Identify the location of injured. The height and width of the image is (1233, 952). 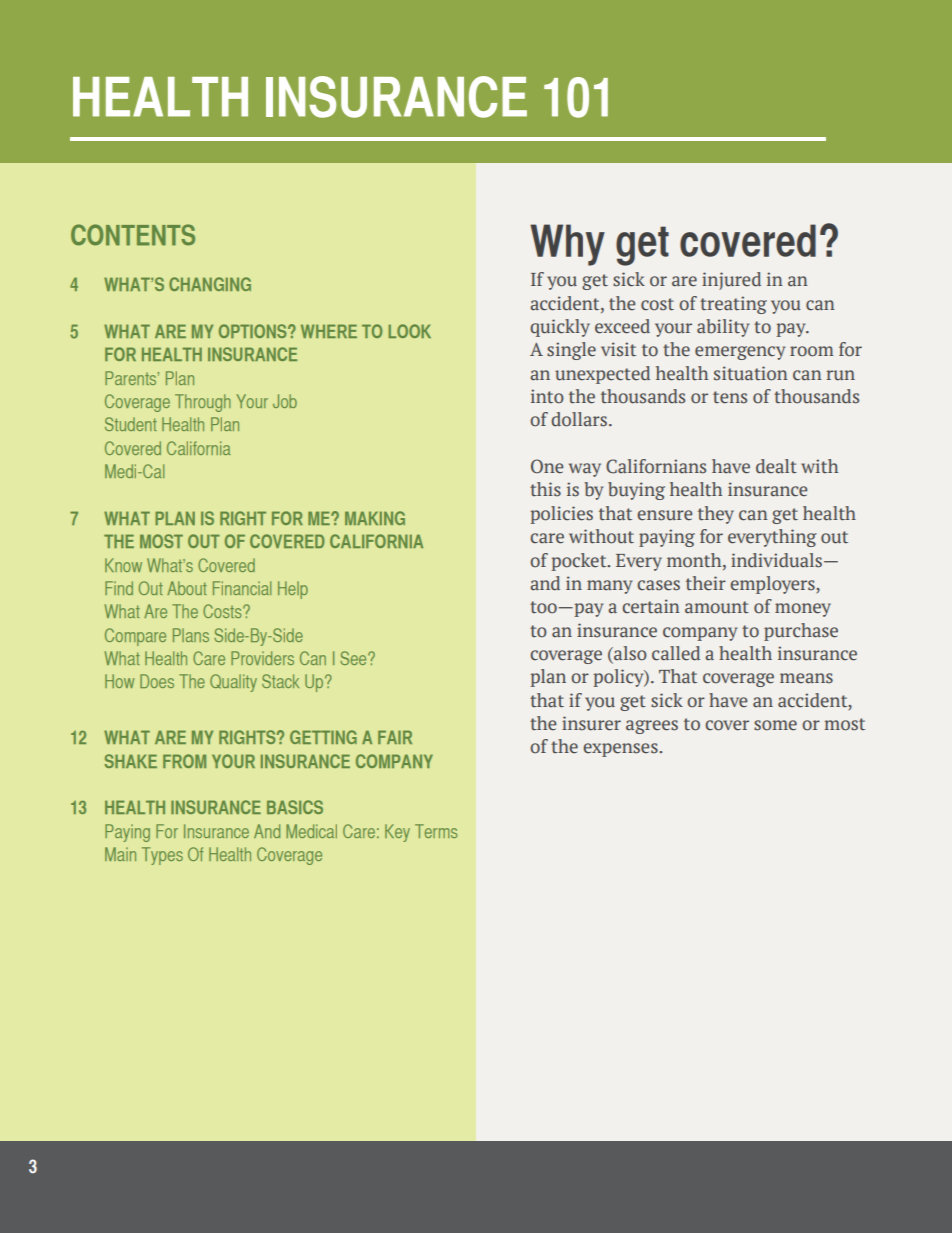
(731, 281).
